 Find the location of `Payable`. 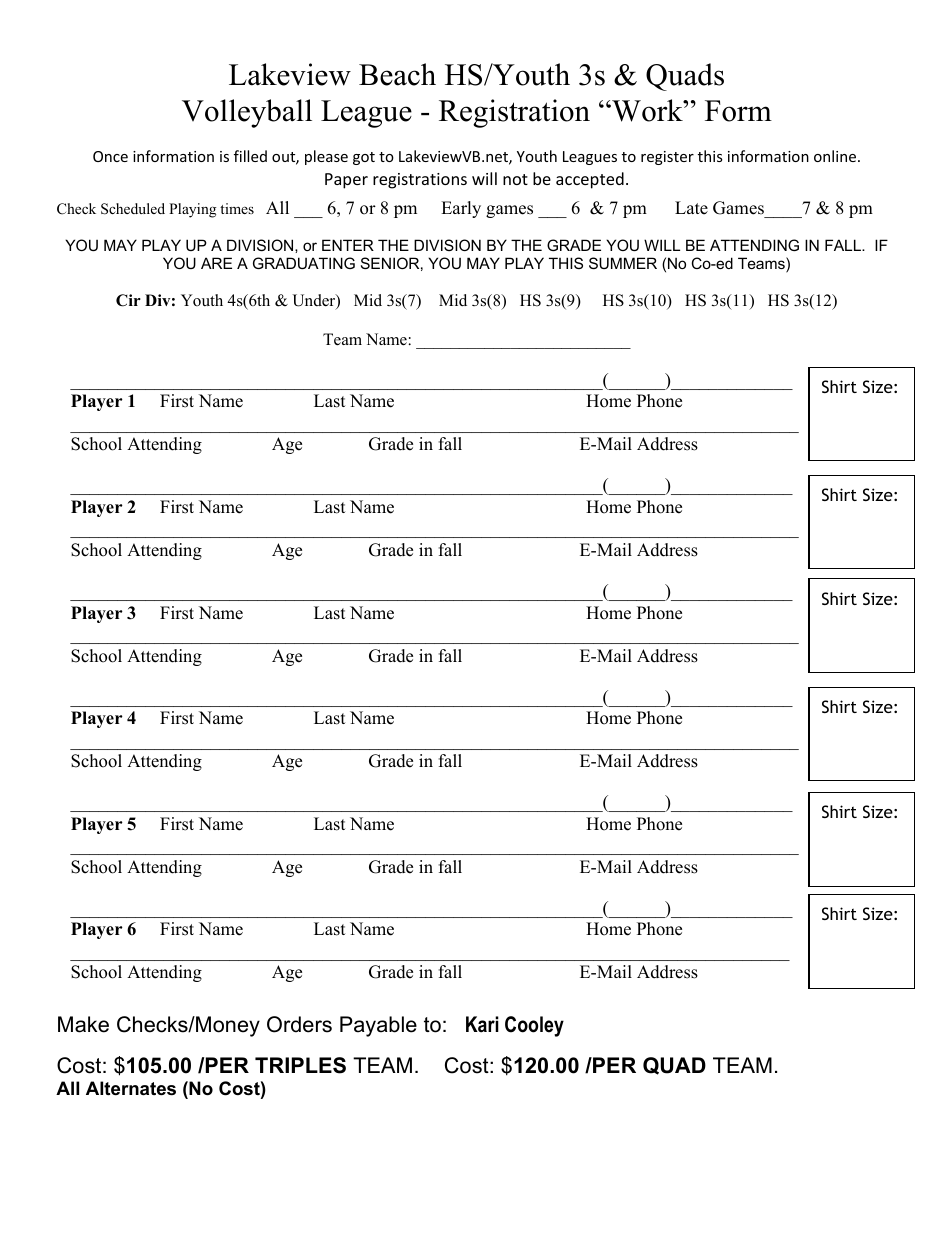

Payable is located at coordinates (378, 1026).
